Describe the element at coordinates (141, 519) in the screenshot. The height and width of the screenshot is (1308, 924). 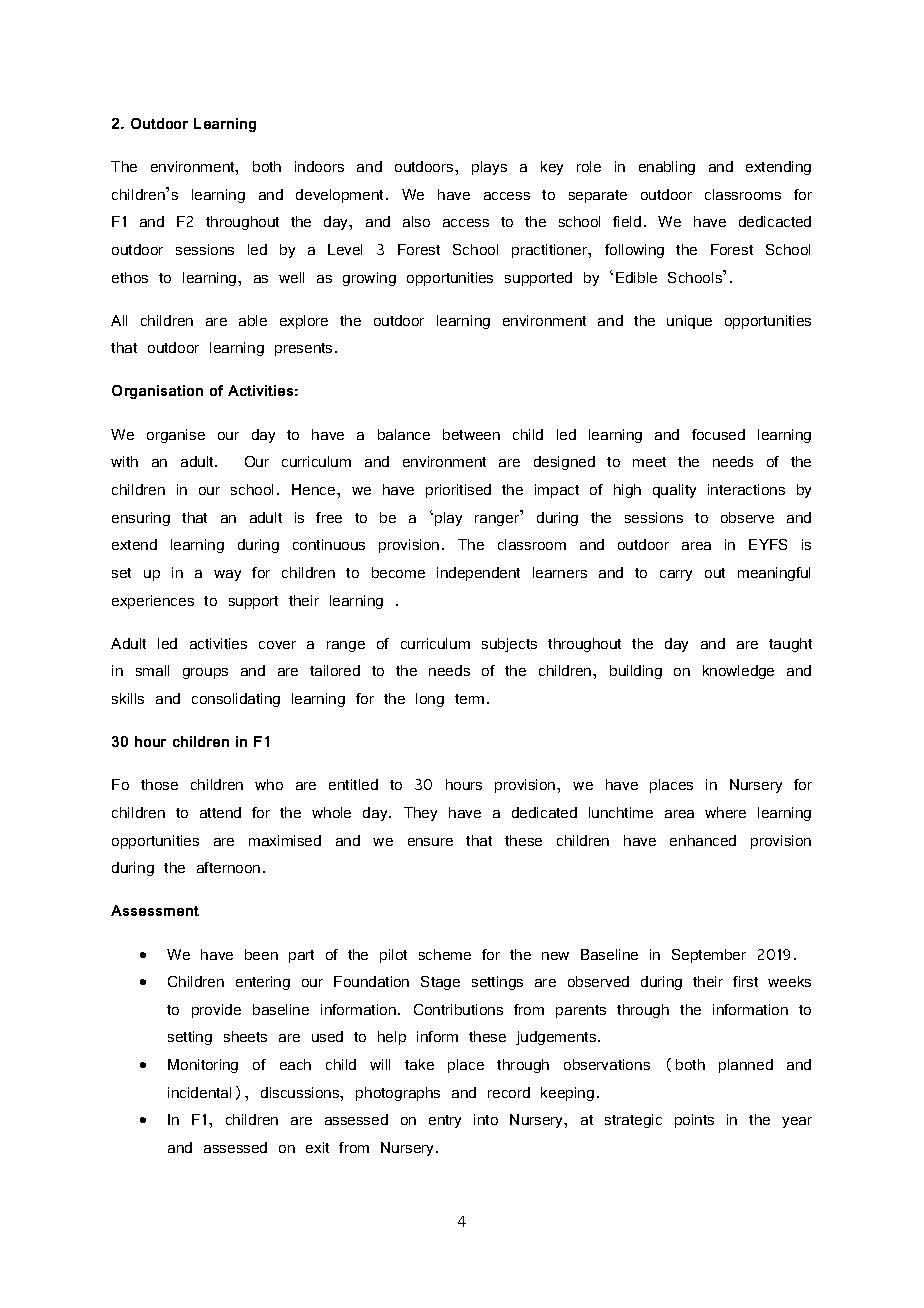
I see `ensuring` at that location.
